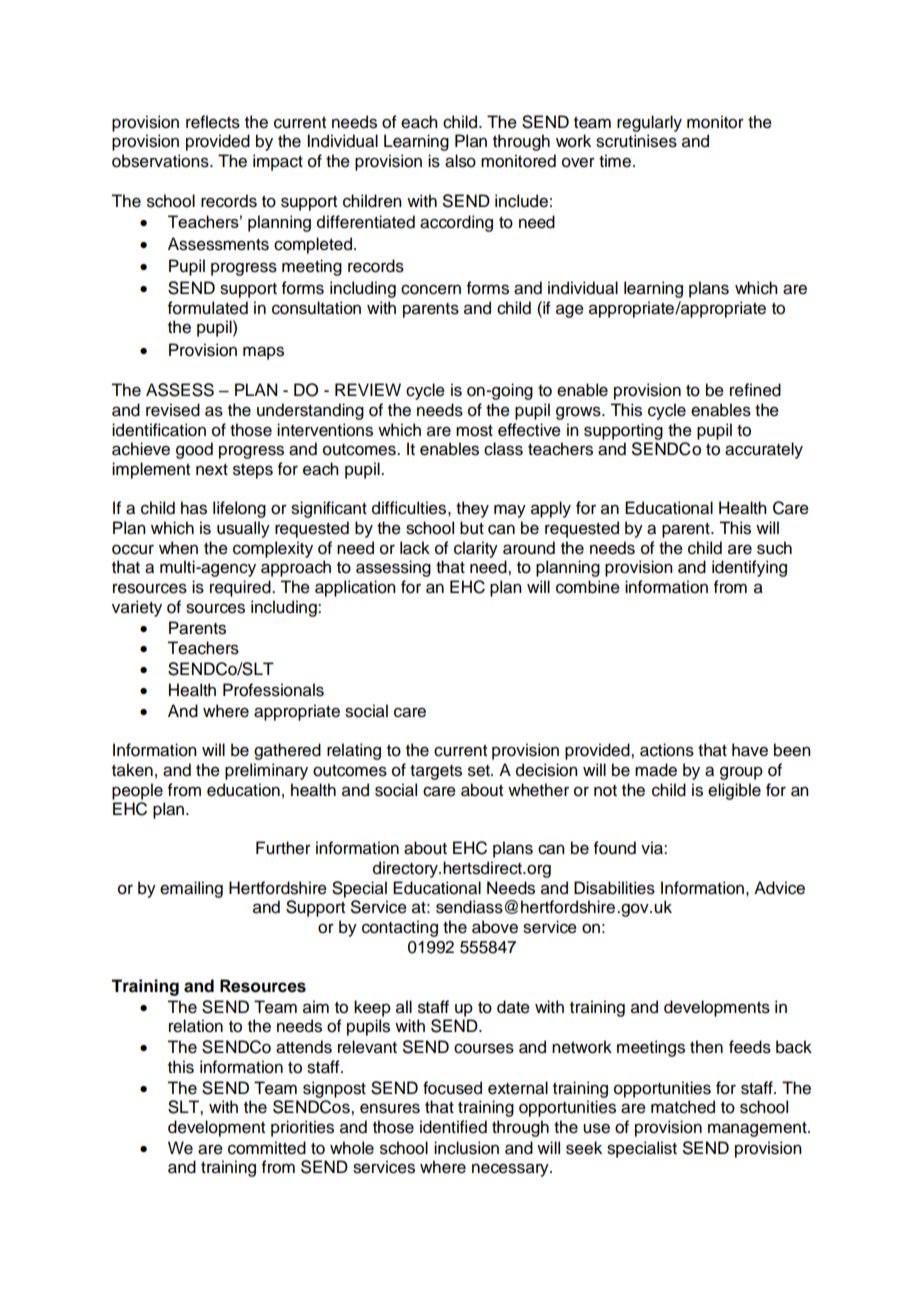 This screenshot has height=1308, width=924. Describe the element at coordinates (474, 431) in the screenshot. I see `most` at that location.
